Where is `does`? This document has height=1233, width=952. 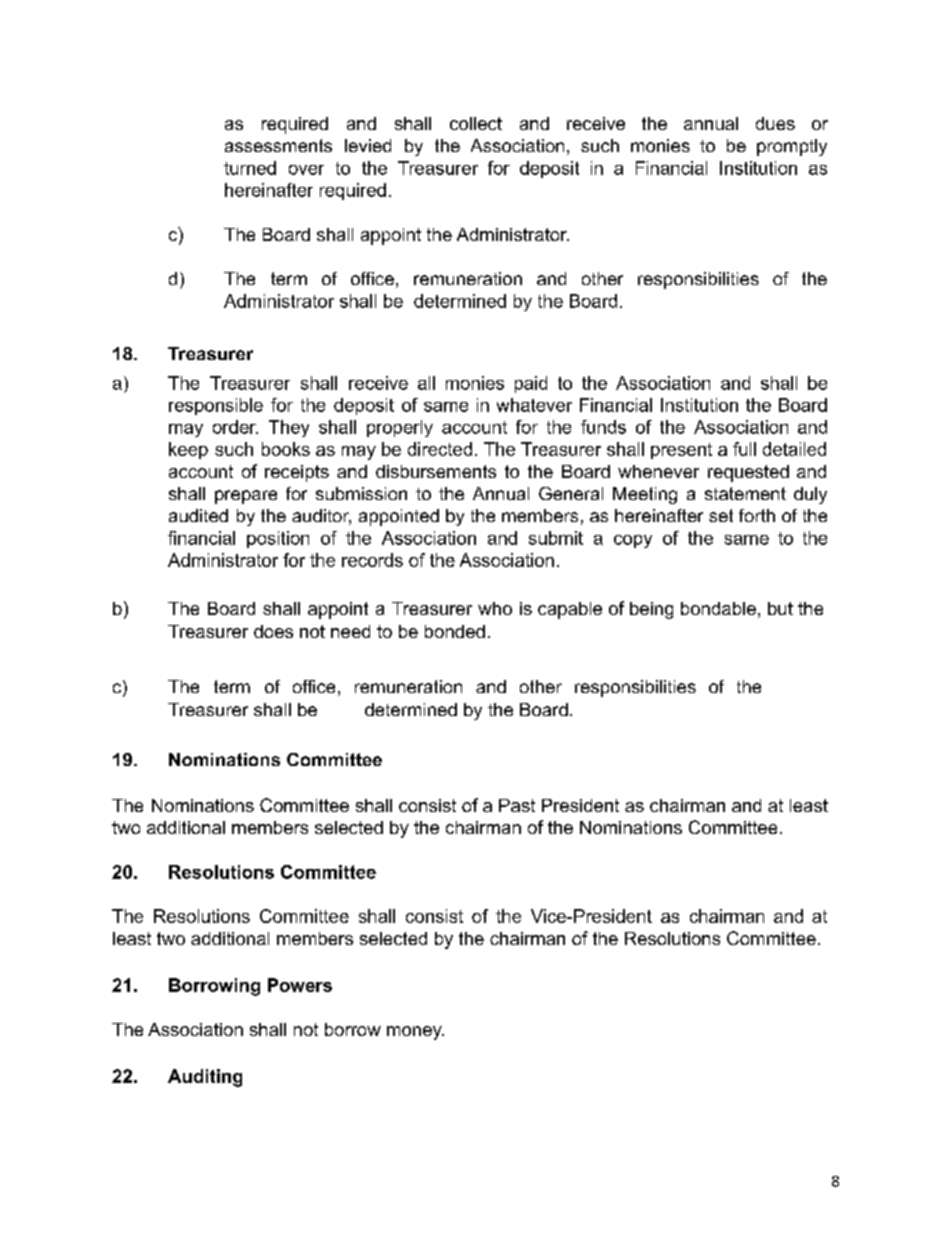 does is located at coordinates (273, 631).
